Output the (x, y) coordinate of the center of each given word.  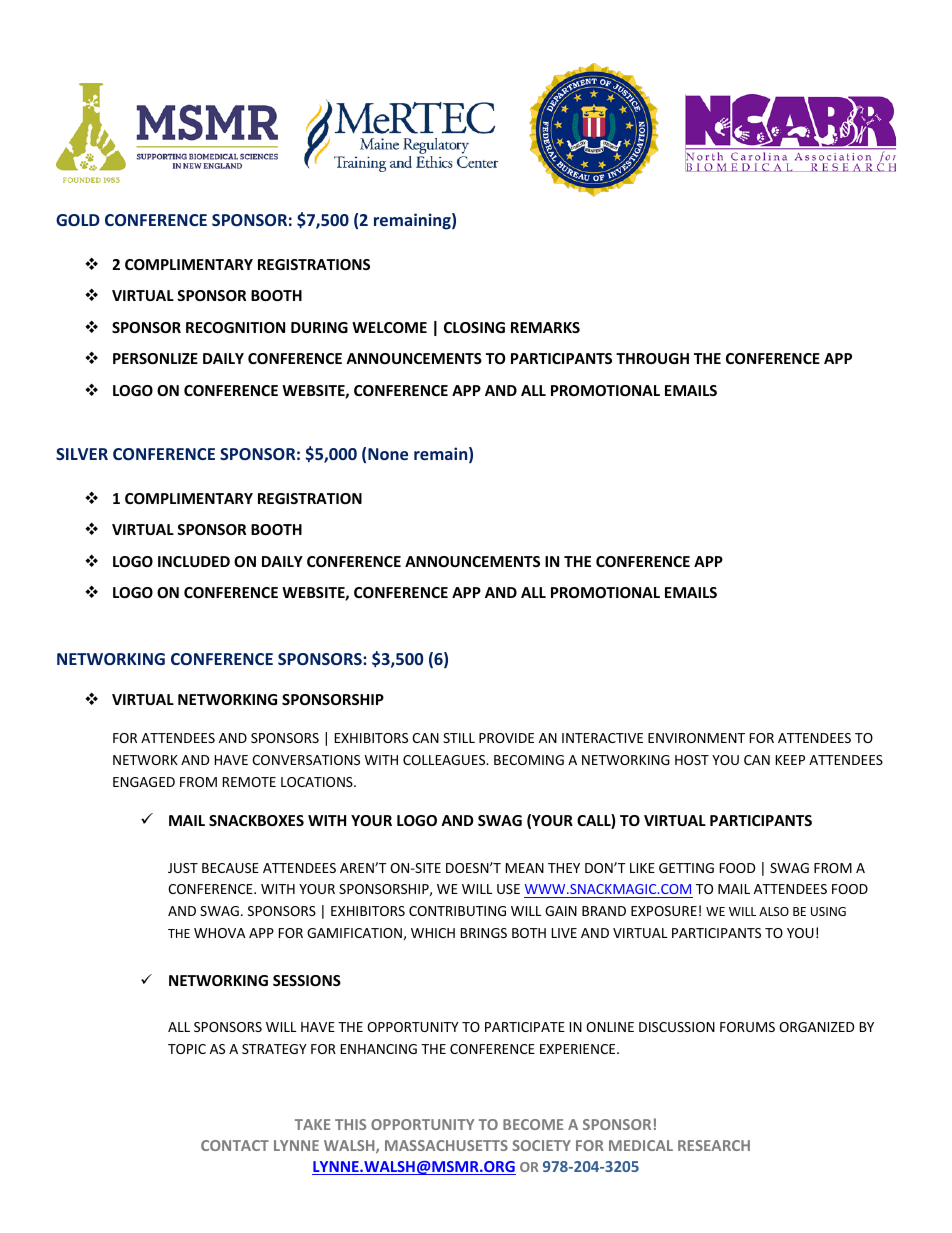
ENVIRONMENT (696, 738)
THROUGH (652, 358)
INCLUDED (194, 561)
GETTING (686, 868)
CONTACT (235, 1145)
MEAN (525, 868)
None (388, 454)
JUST (183, 868)
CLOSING (474, 327)
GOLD (78, 220)
